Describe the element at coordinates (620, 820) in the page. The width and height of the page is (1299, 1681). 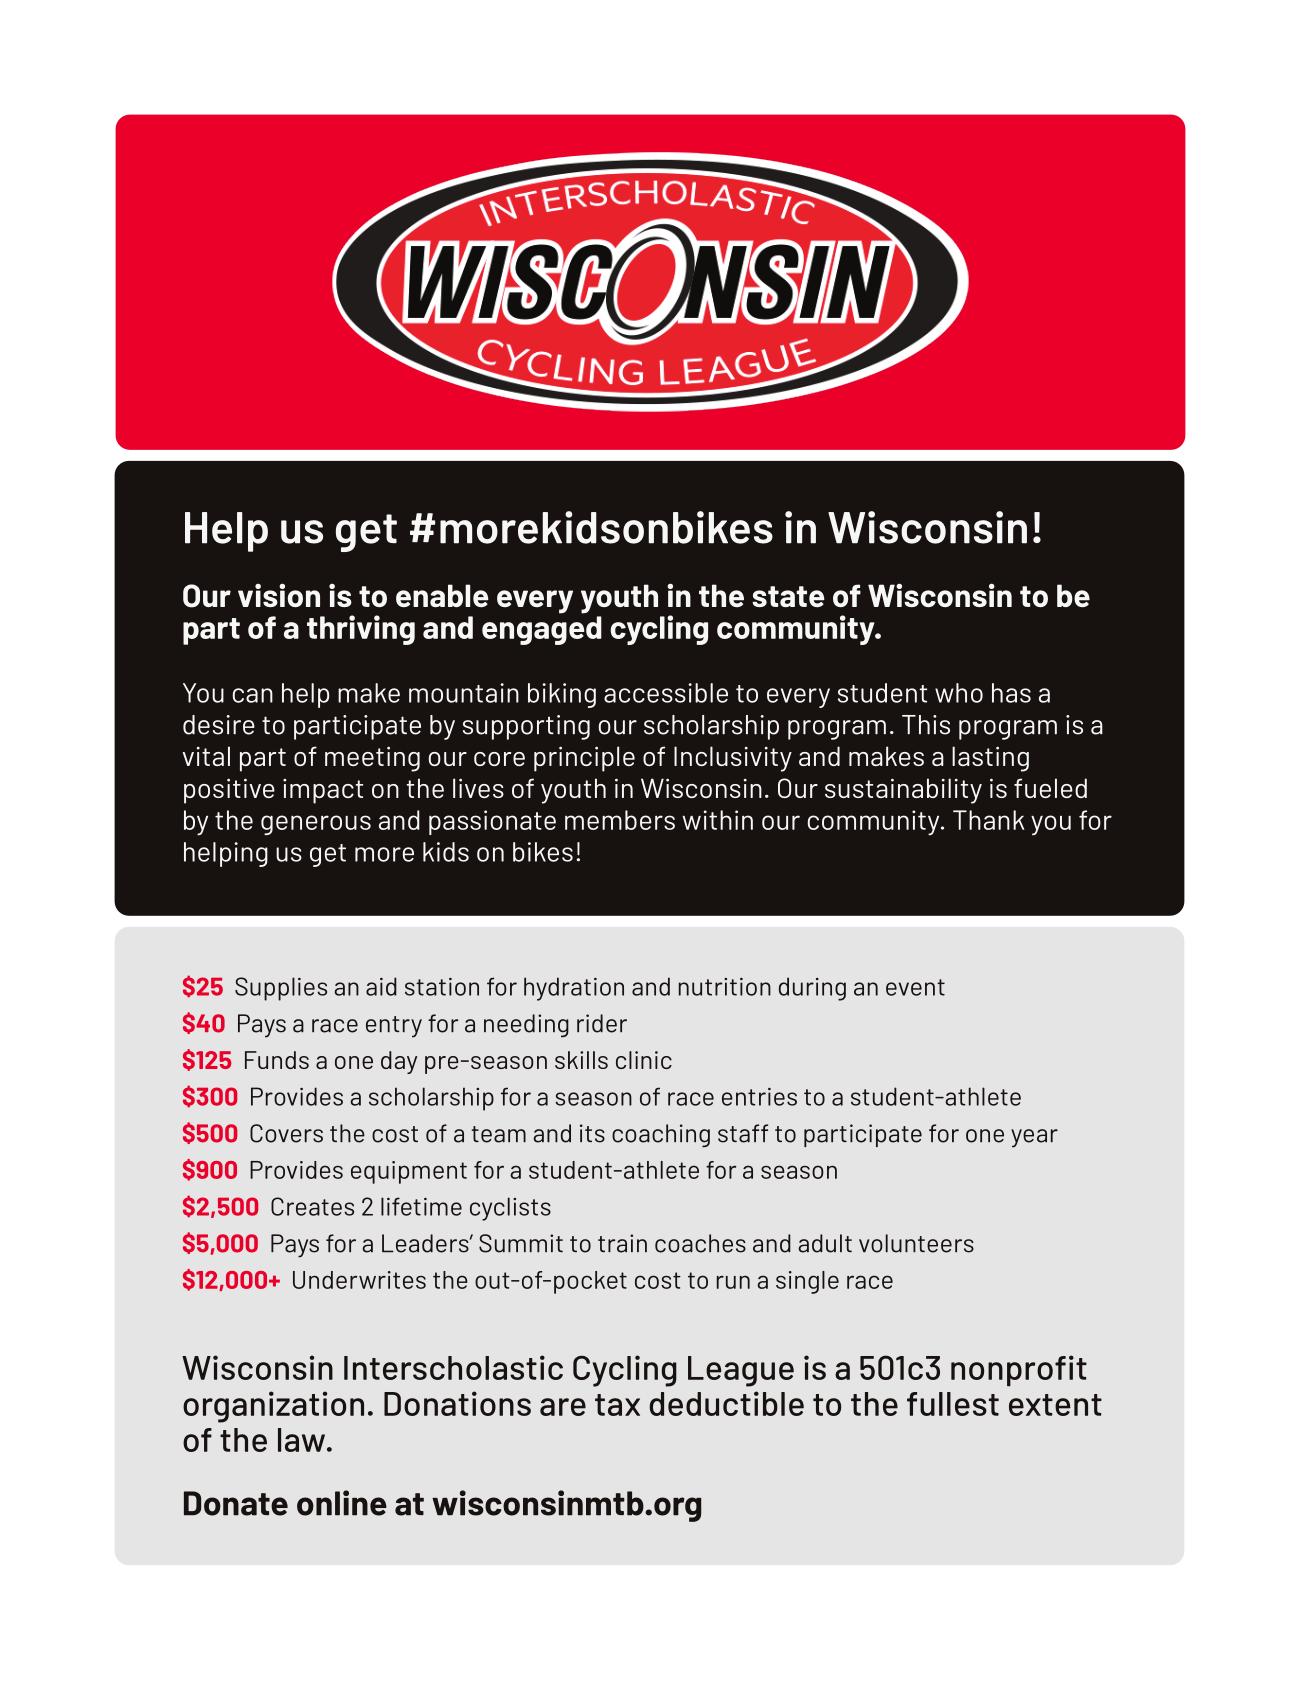
I see `members` at that location.
